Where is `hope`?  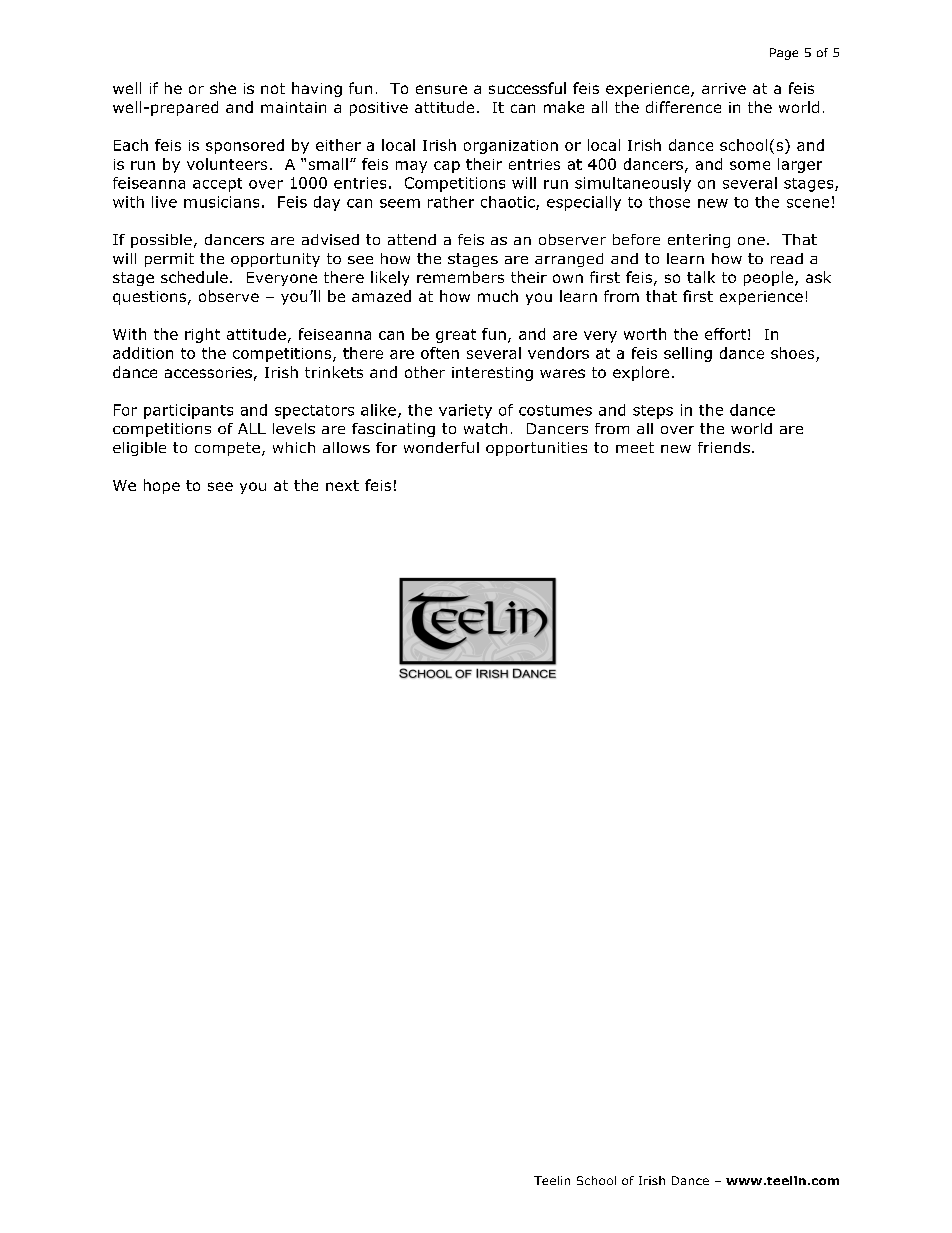 hope is located at coordinates (162, 486).
